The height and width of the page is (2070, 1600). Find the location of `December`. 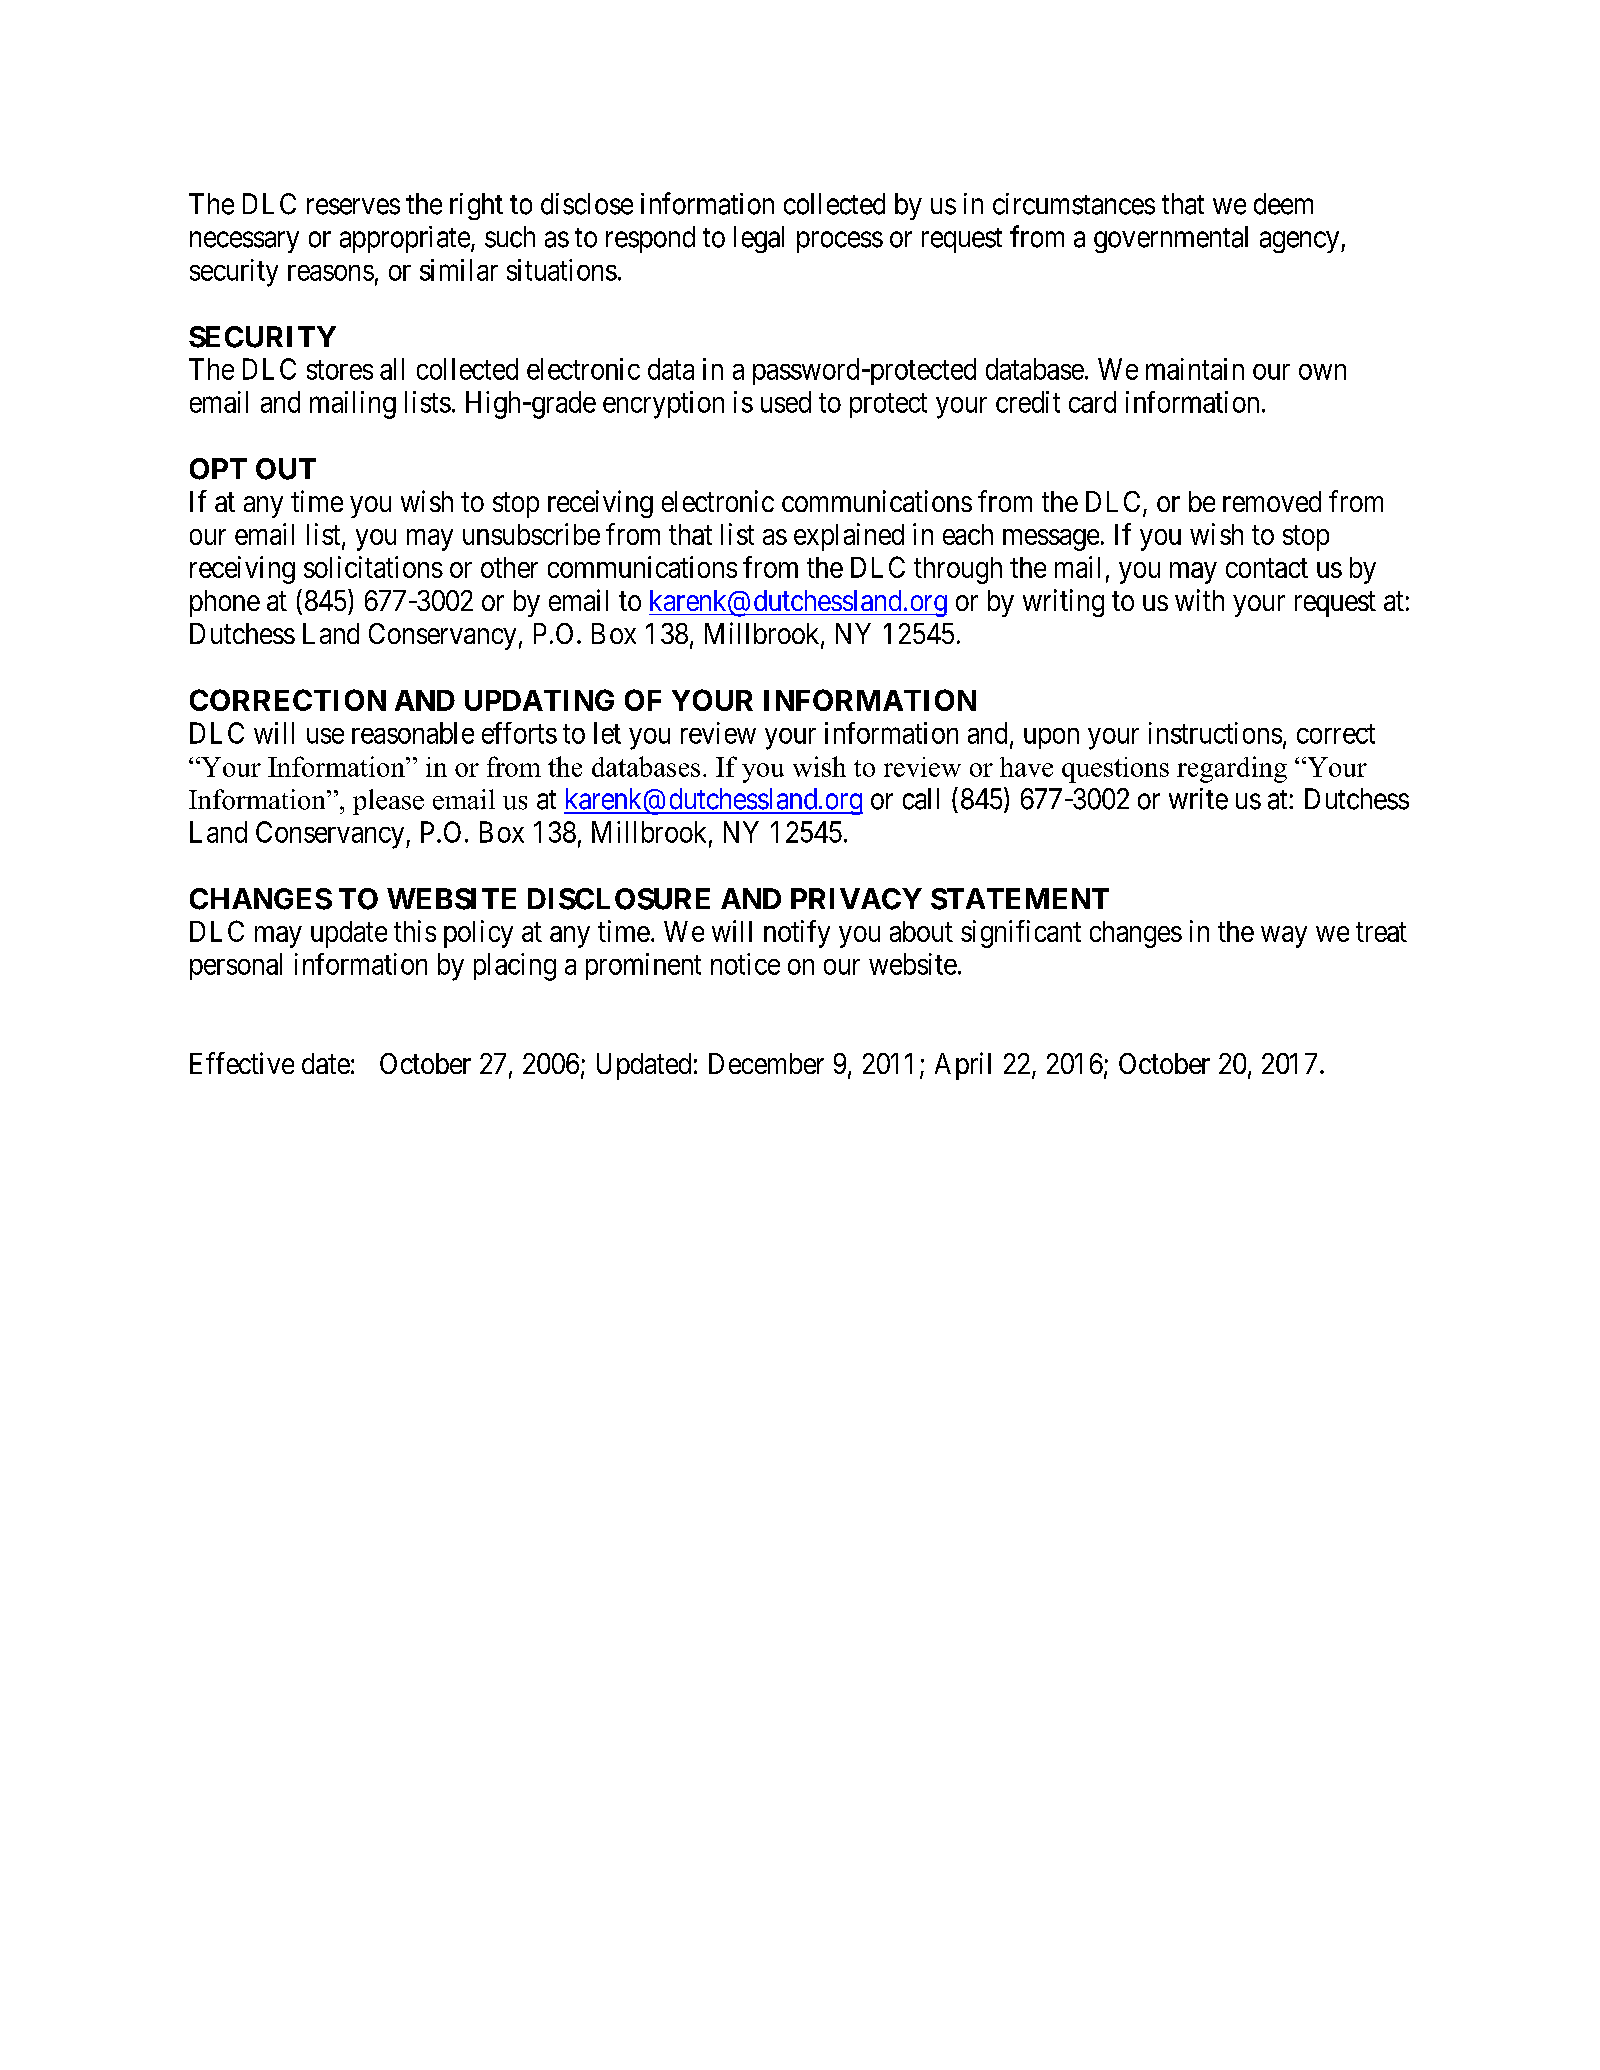

December is located at coordinates (766, 1063).
